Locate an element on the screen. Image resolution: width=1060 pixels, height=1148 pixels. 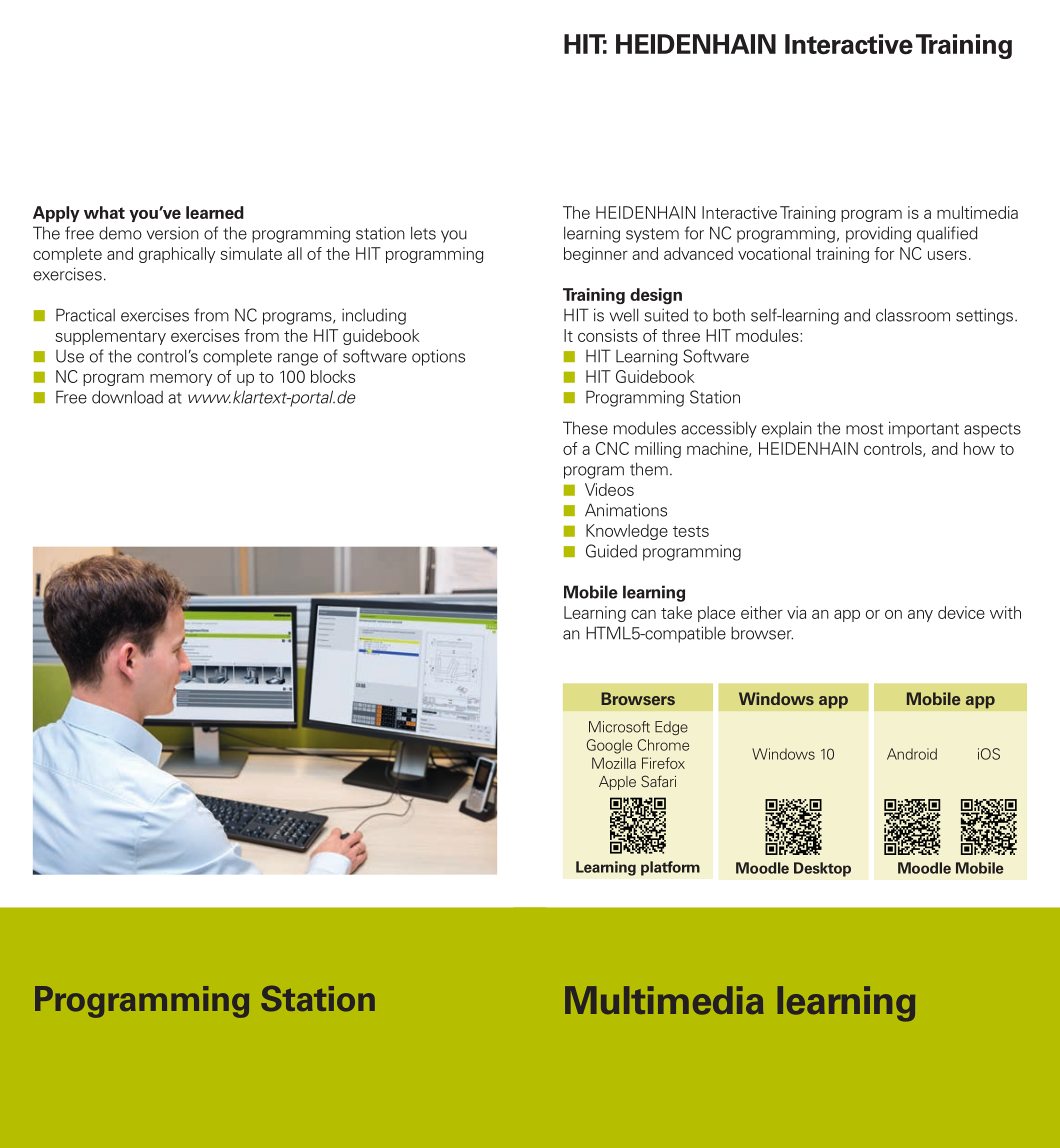
version is located at coordinates (173, 233).
